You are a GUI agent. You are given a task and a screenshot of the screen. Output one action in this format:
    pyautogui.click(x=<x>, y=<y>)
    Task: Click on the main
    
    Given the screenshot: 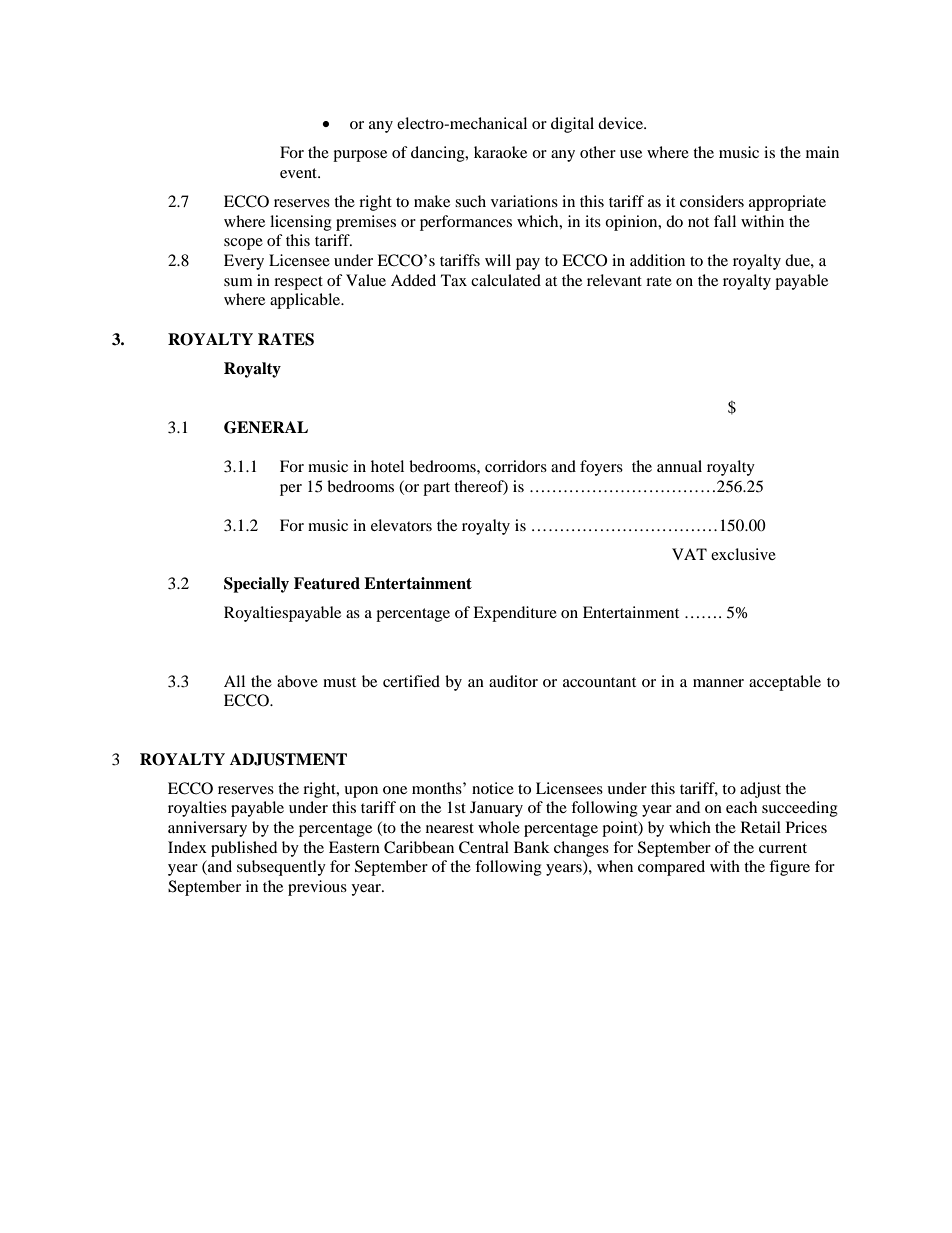 What is the action you would take?
    pyautogui.click(x=822, y=152)
